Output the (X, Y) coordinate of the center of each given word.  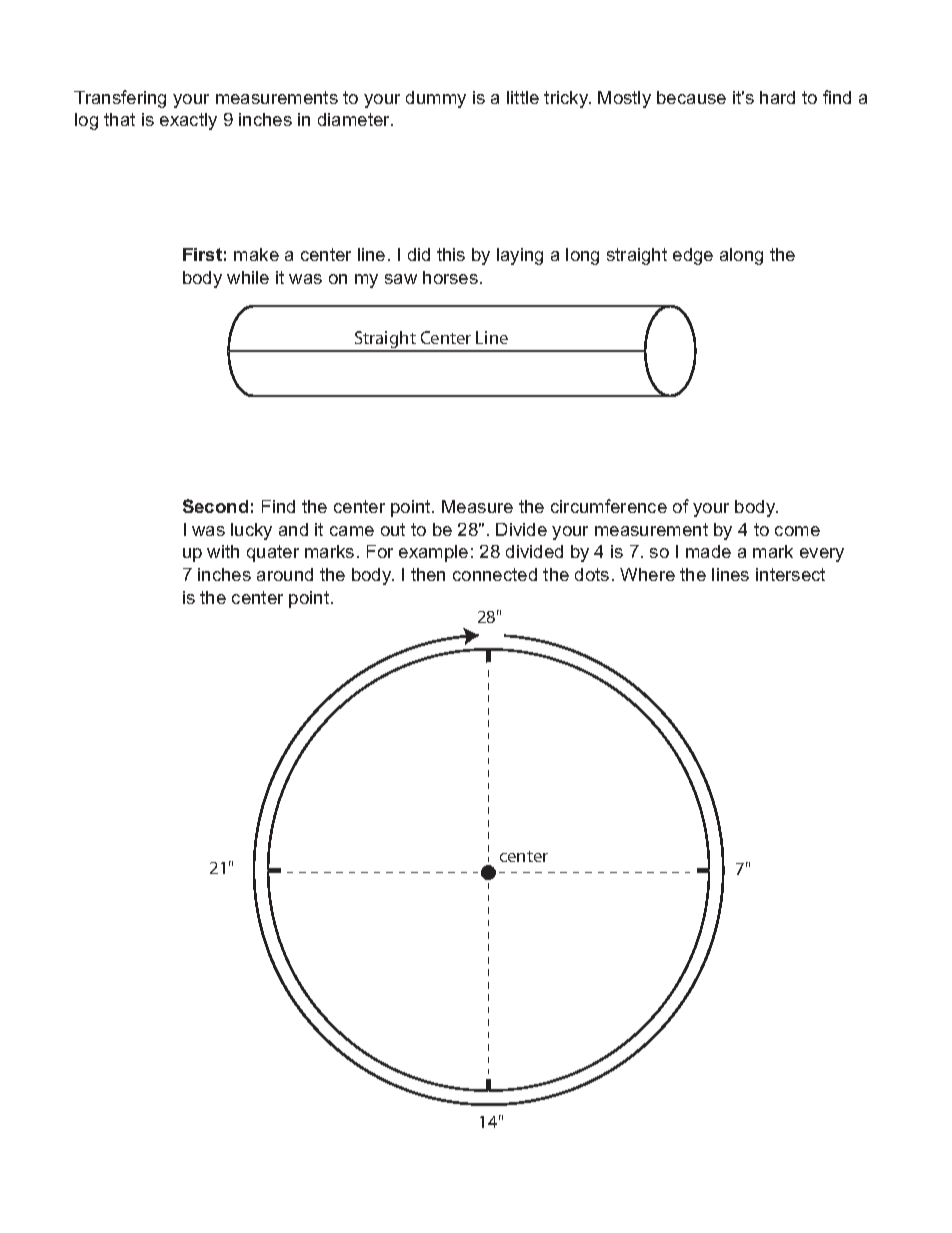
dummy (436, 99)
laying (520, 256)
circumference (609, 506)
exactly (188, 121)
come (797, 531)
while (248, 277)
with (223, 551)
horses (450, 277)
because (691, 97)
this (451, 254)
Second (215, 506)
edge (693, 256)
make (256, 254)
